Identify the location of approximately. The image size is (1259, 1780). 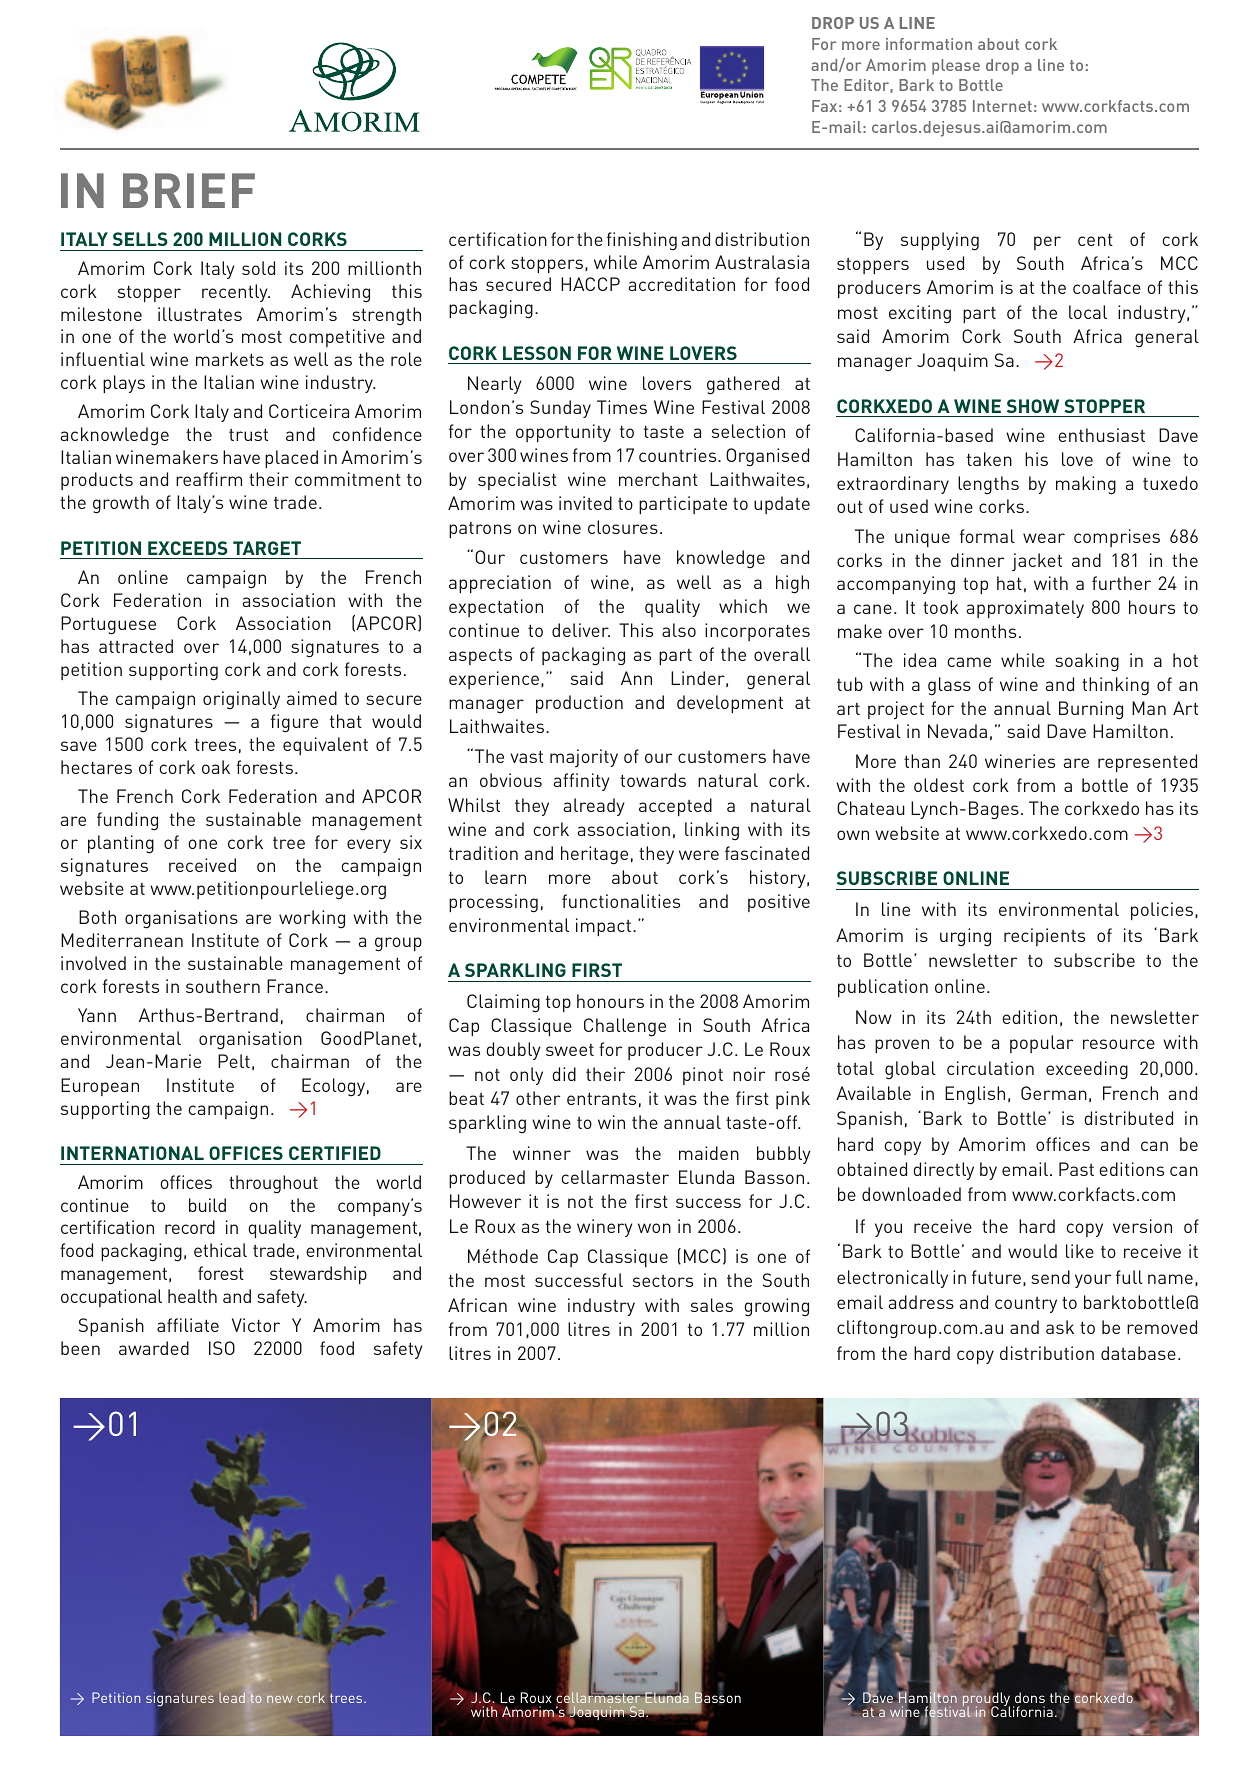
(1025, 609).
